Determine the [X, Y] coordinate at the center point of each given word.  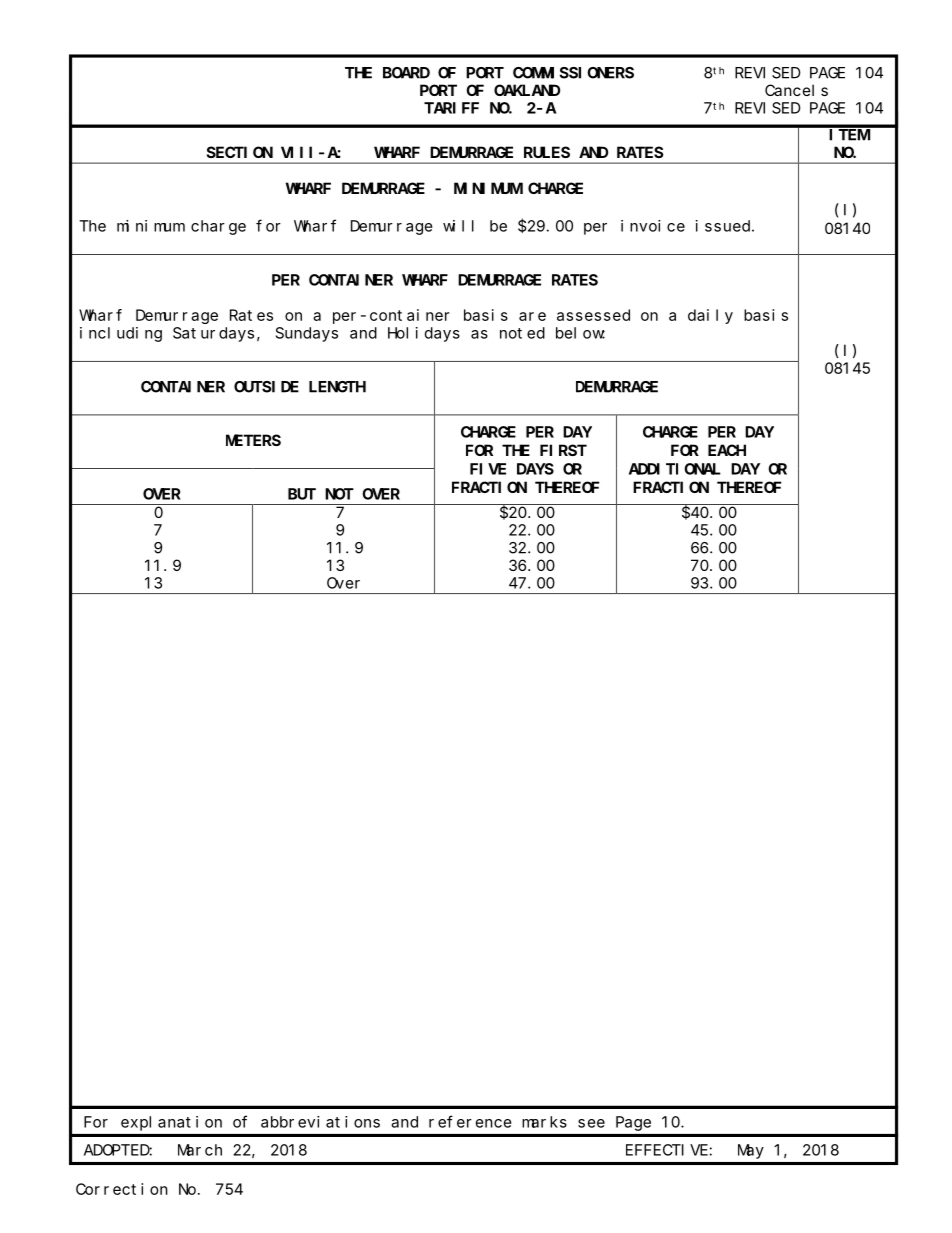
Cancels [796, 90]
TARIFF [451, 108]
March [200, 1150]
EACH [727, 450]
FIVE [488, 469]
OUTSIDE [266, 387]
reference [470, 1121]
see [591, 1123]
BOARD [406, 73]
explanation [171, 1123]
